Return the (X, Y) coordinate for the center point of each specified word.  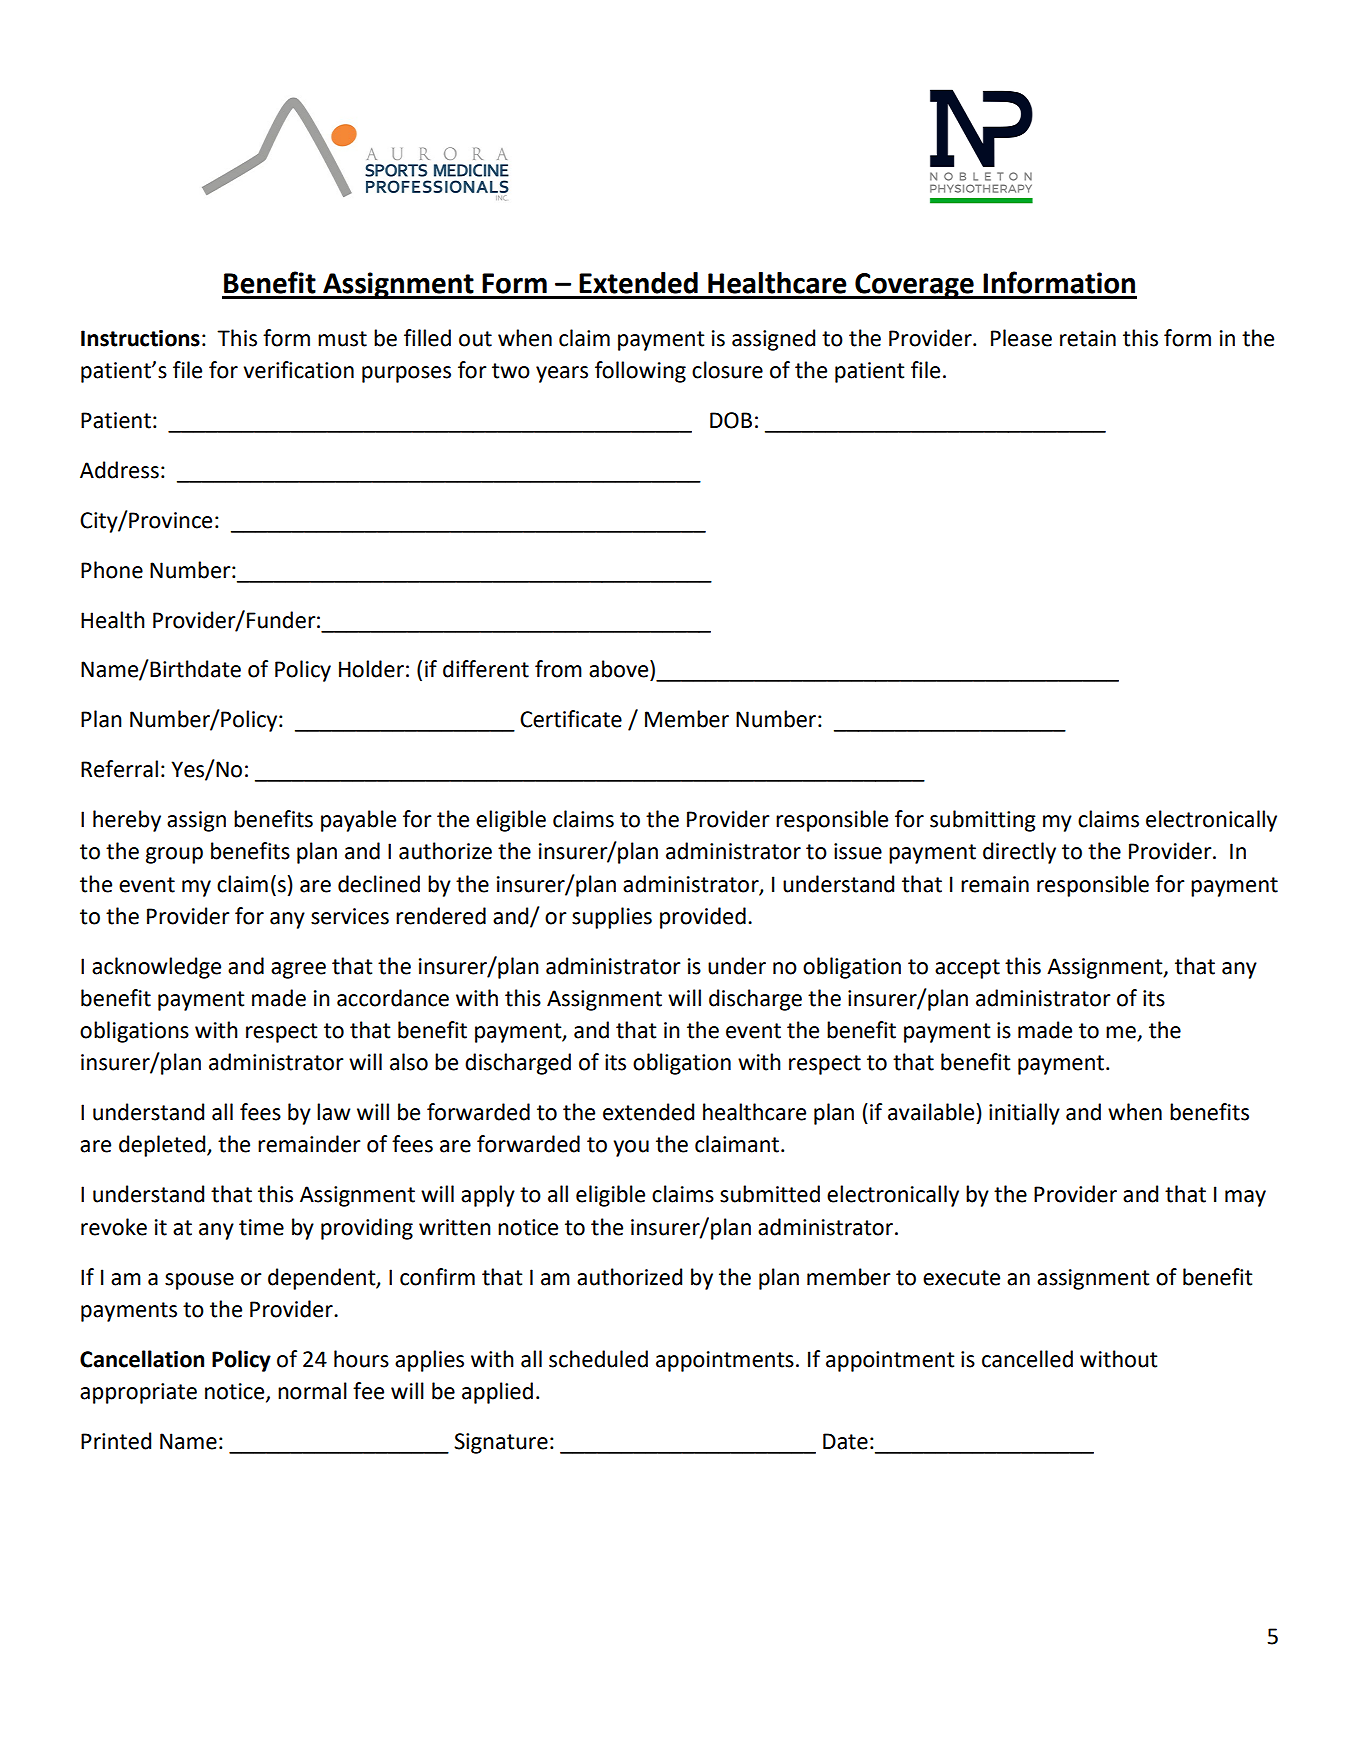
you (631, 1148)
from (558, 669)
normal (312, 1391)
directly (1019, 853)
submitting (983, 821)
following (640, 372)
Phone (112, 570)
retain (1088, 338)
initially (1024, 1114)
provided (703, 918)
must (342, 339)
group (174, 855)
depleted (163, 1146)
